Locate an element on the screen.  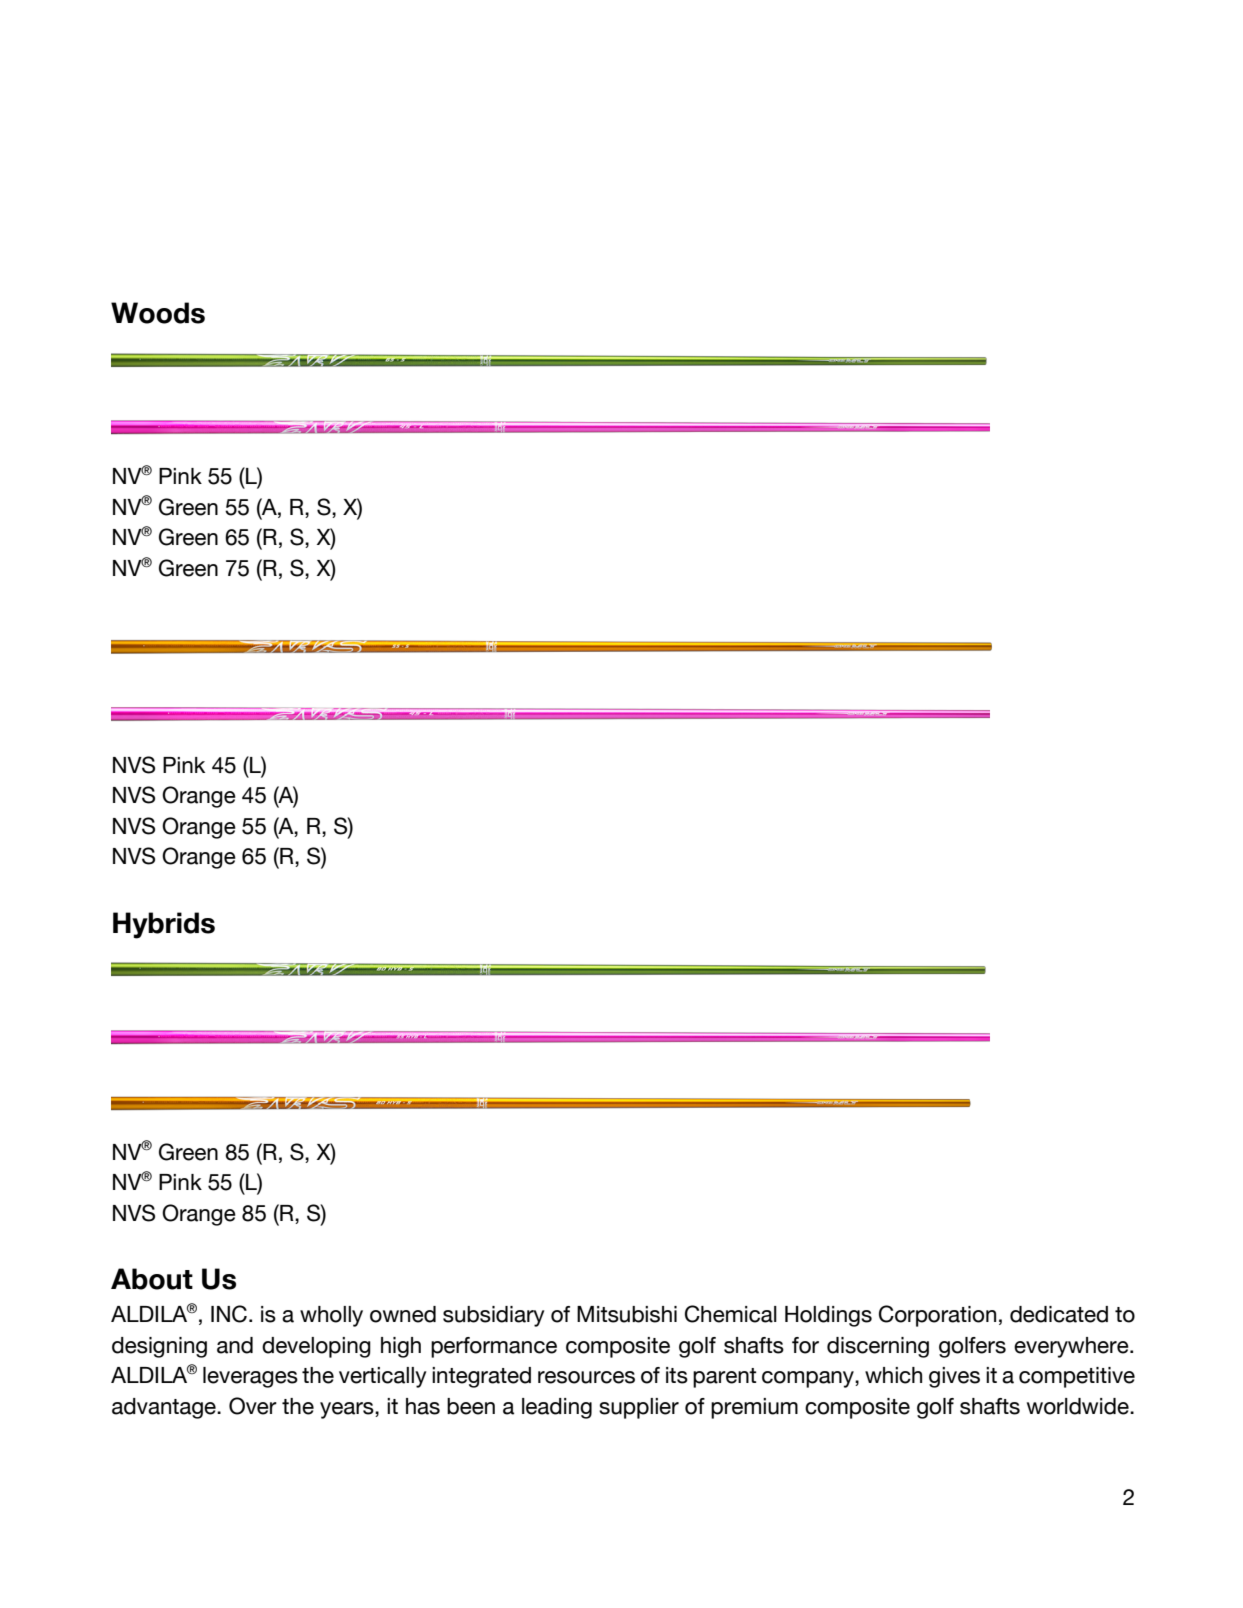
resources is located at coordinates (586, 1377).
